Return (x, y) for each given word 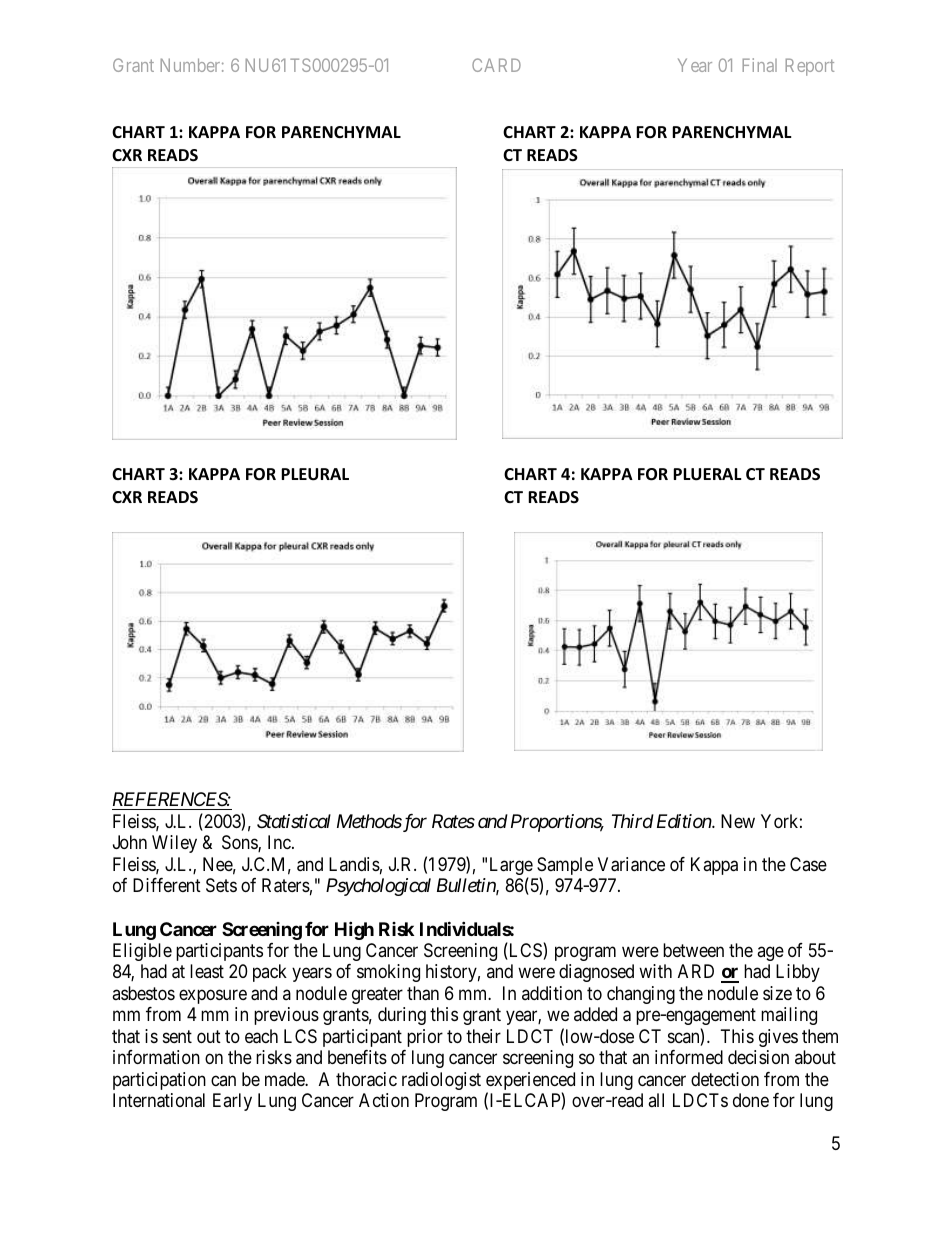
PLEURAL (315, 474)
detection (725, 1079)
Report (809, 67)
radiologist (441, 1081)
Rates (453, 821)
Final (759, 65)
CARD (496, 65)
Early (232, 1102)
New (738, 821)
